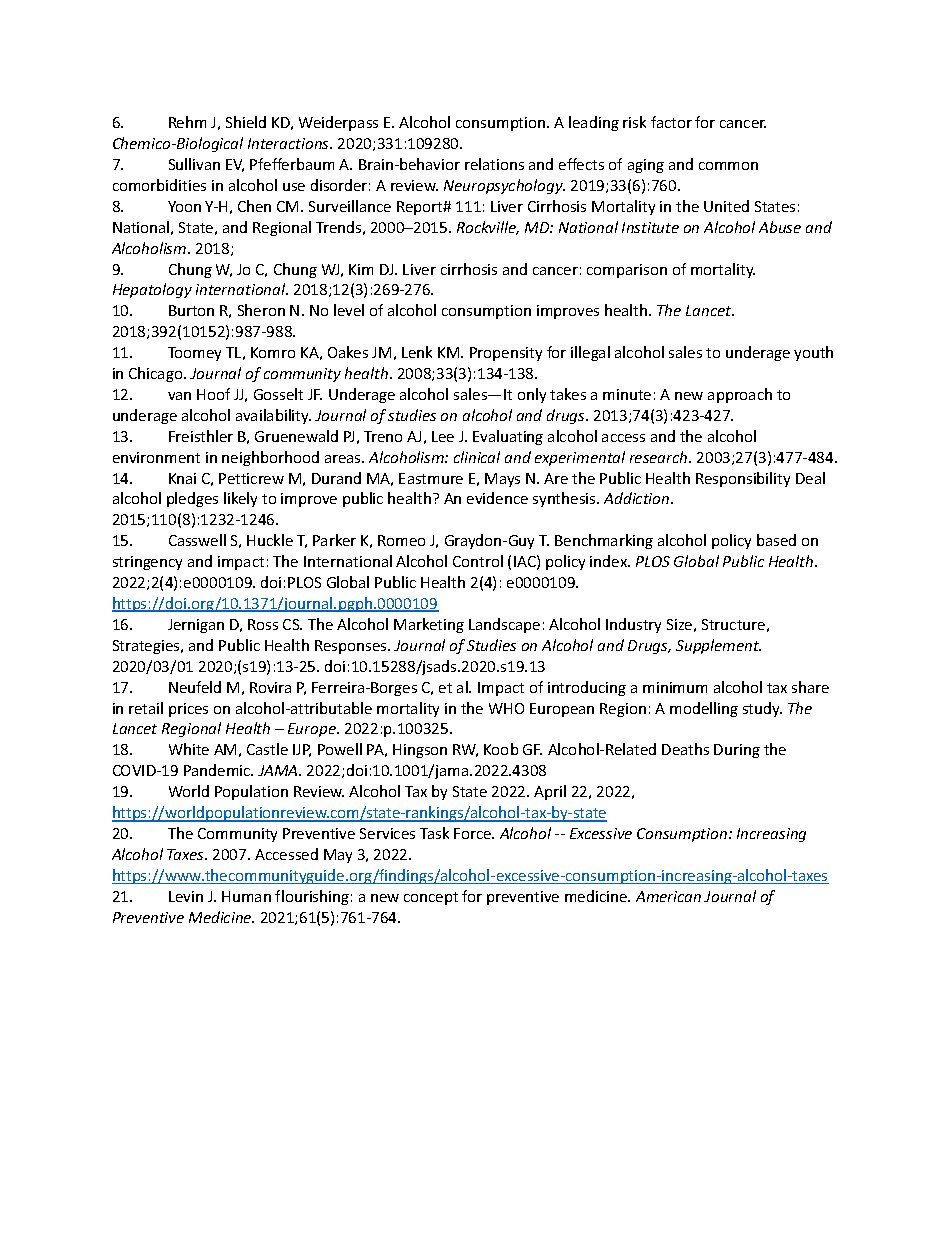 Image resolution: width=952 pixels, height=1233 pixels. I want to click on only, so click(532, 395).
